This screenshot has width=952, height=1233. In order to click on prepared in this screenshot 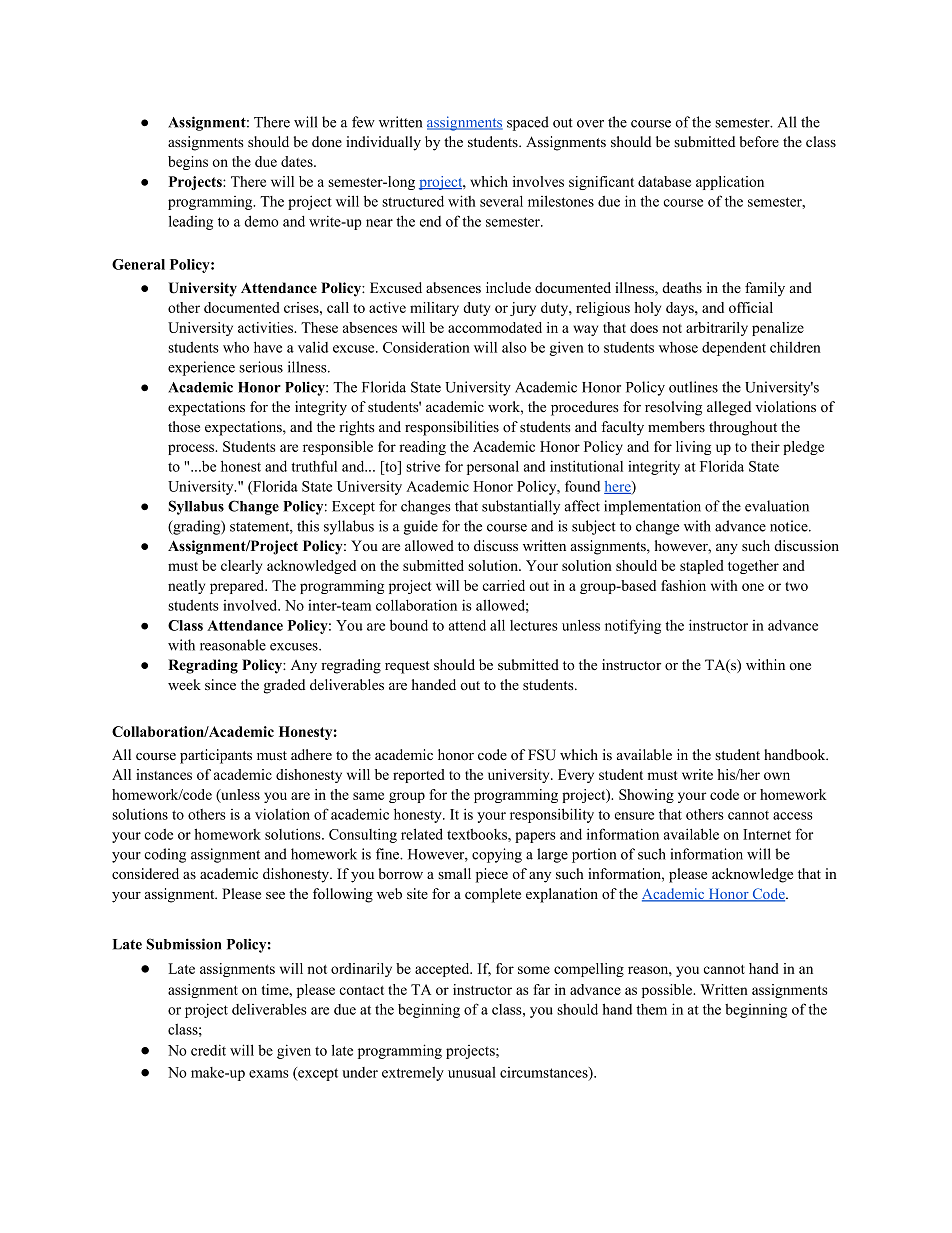, I will do `click(238, 587)`.
